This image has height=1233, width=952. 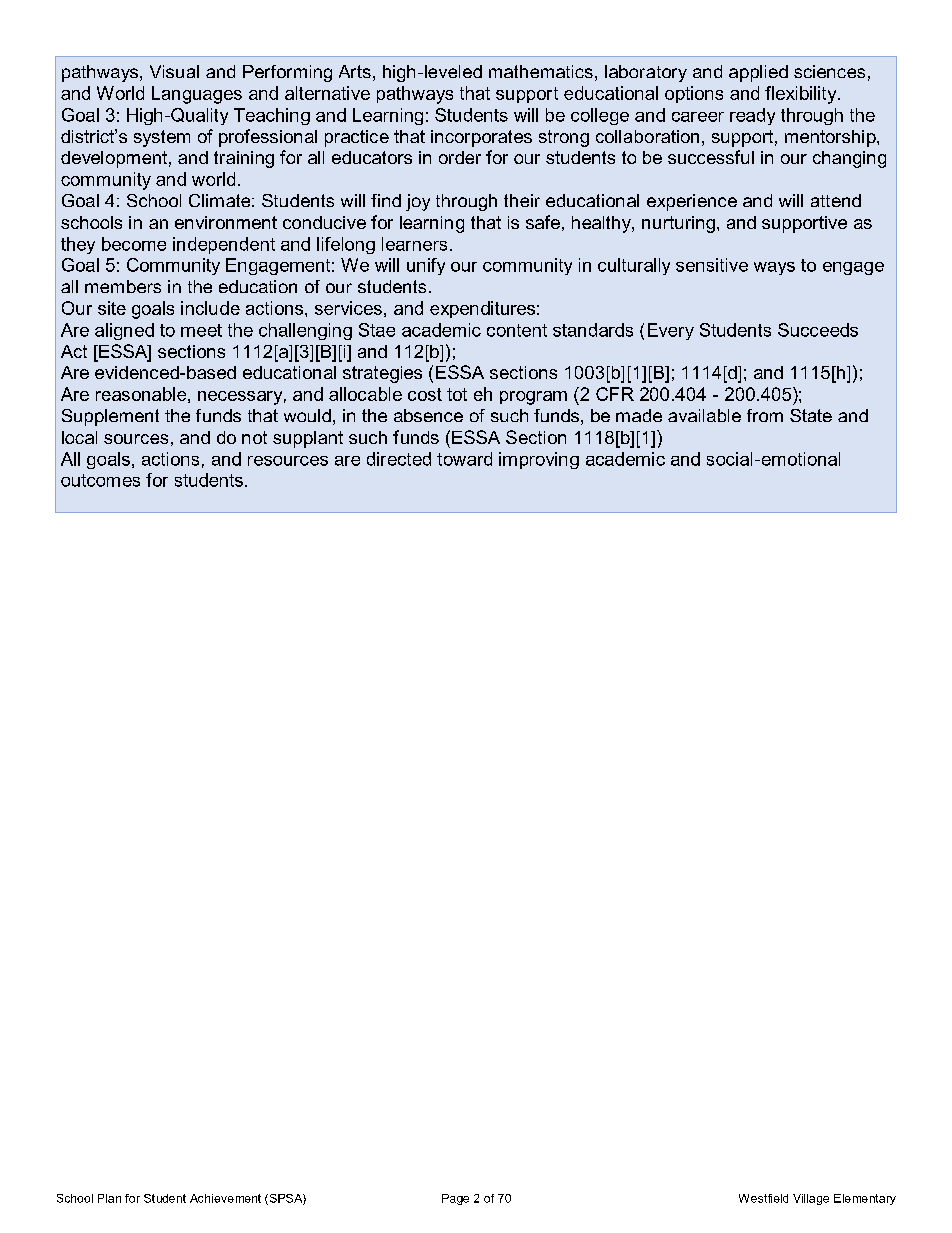 What do you see at coordinates (752, 116) in the image?
I see `ready` at bounding box center [752, 116].
